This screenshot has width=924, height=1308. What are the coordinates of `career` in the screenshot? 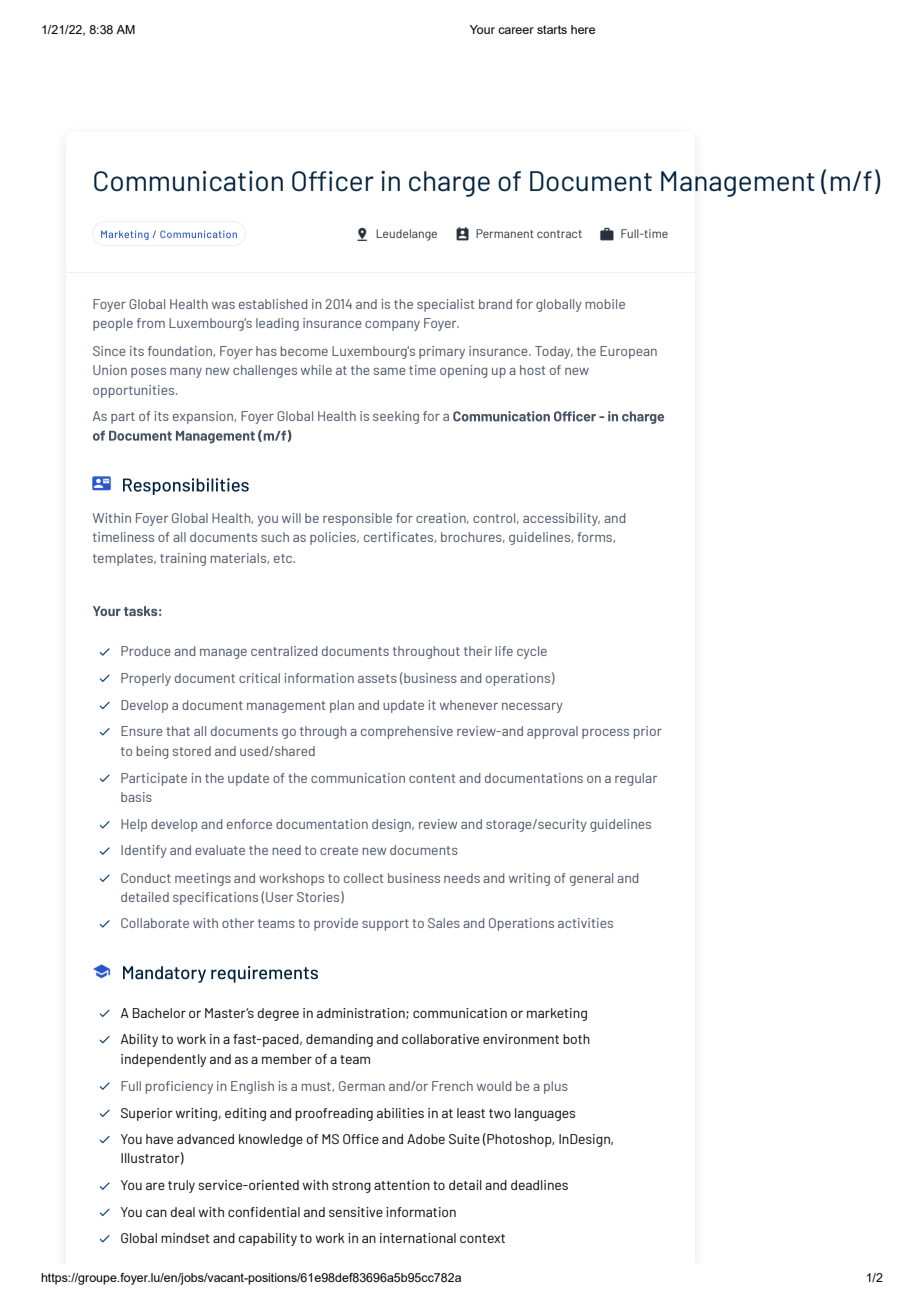 It's located at (516, 30).
